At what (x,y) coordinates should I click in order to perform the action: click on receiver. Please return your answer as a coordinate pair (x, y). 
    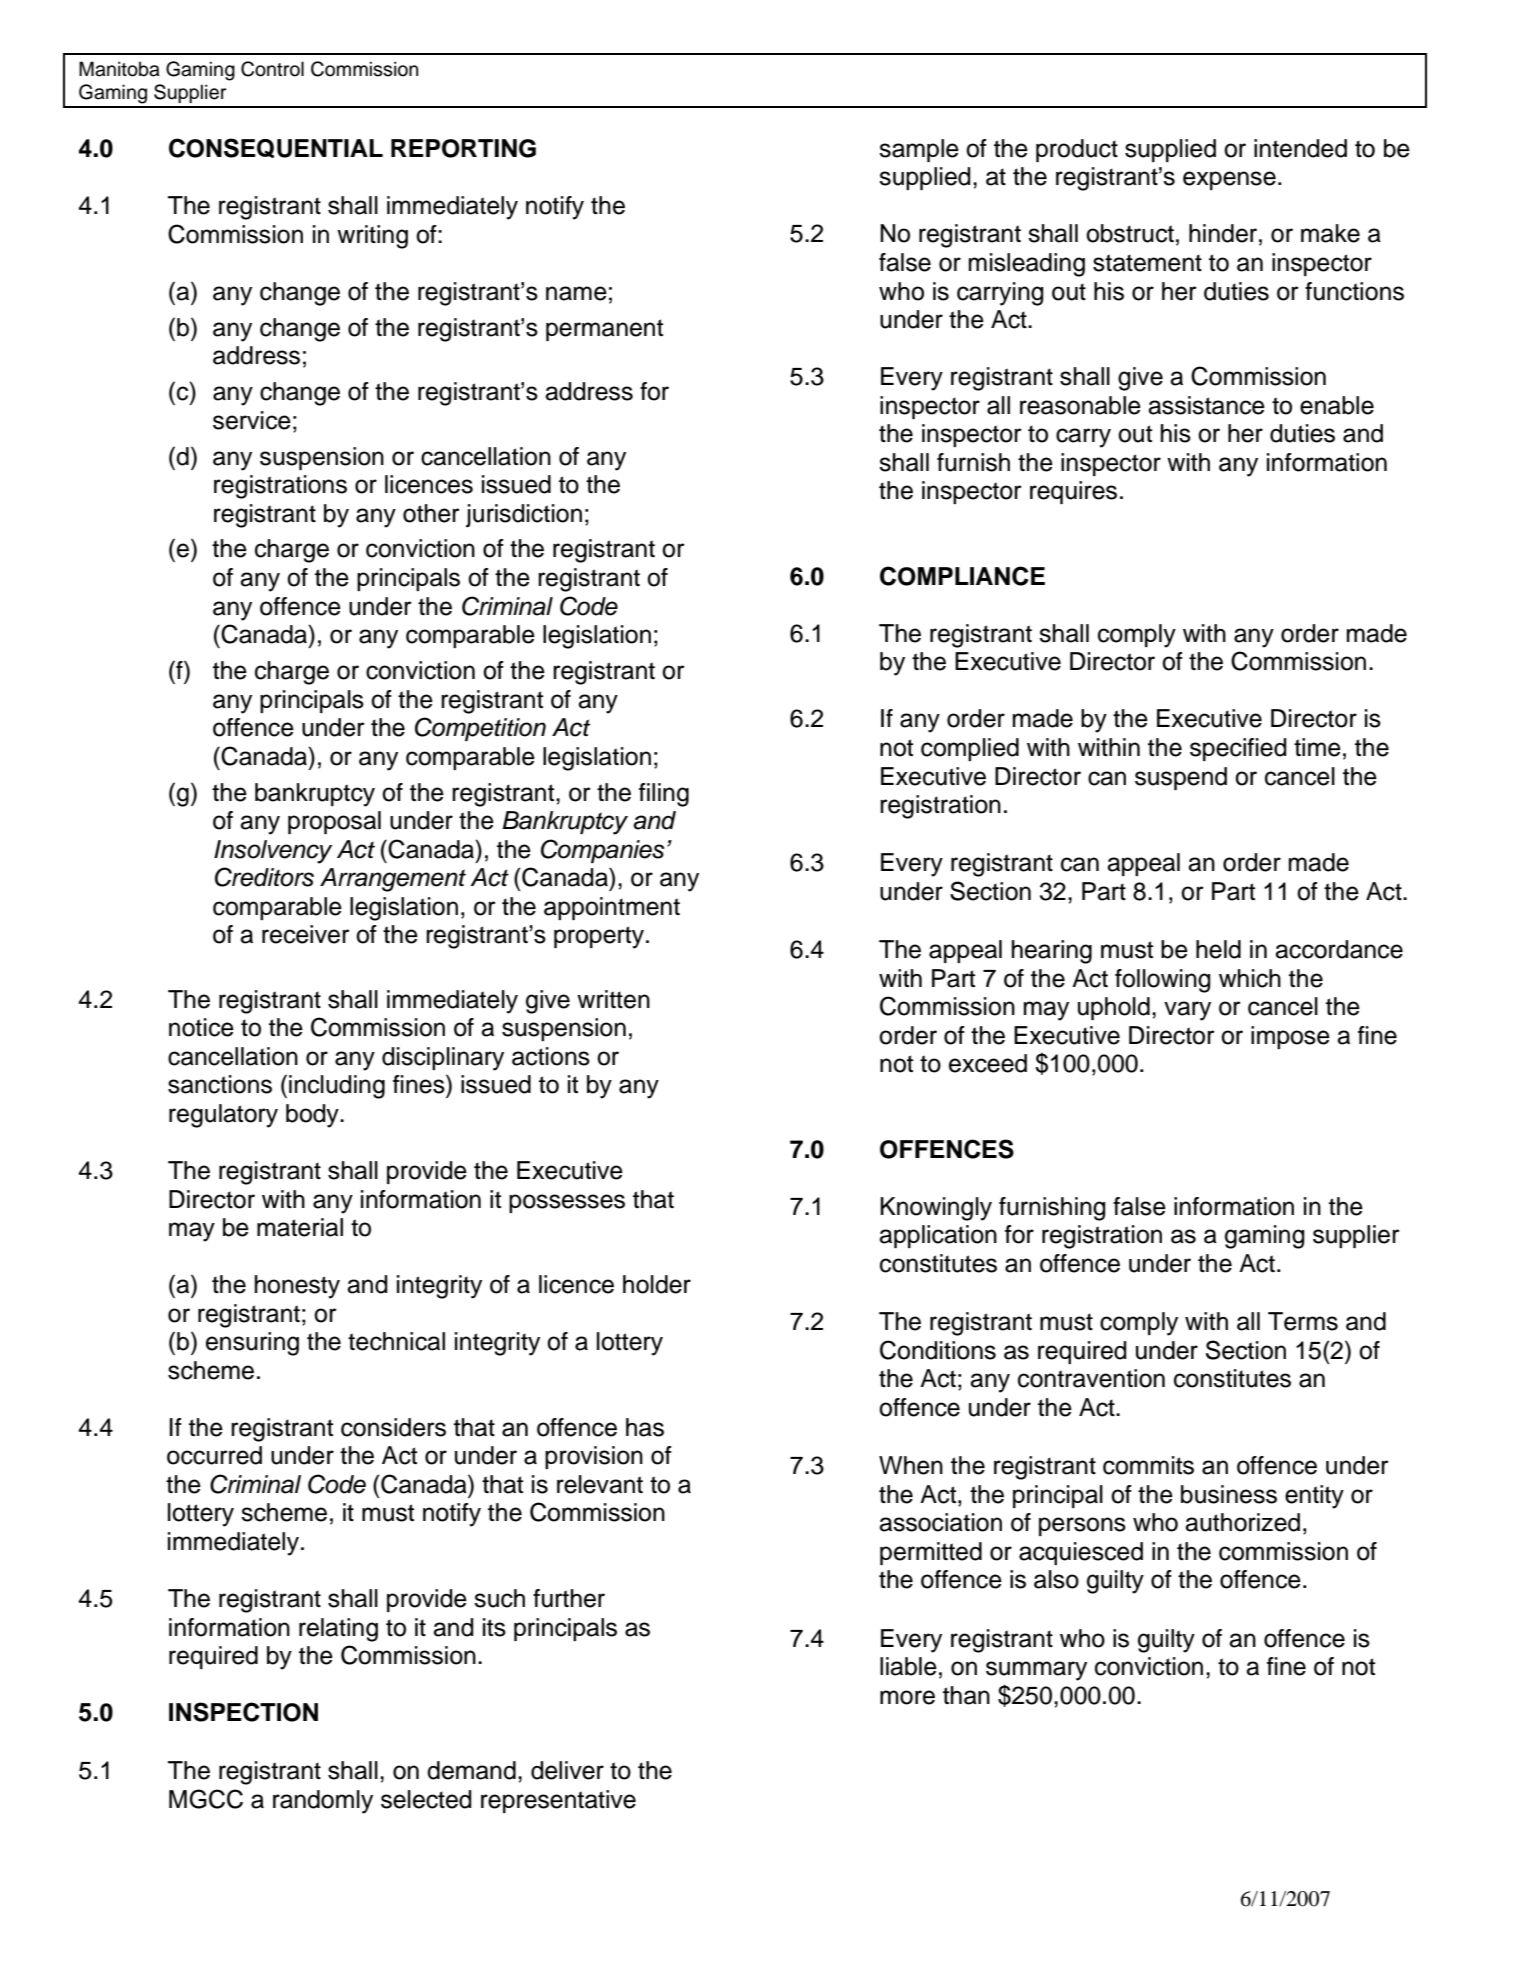
    Looking at the image, I should click on (306, 934).
